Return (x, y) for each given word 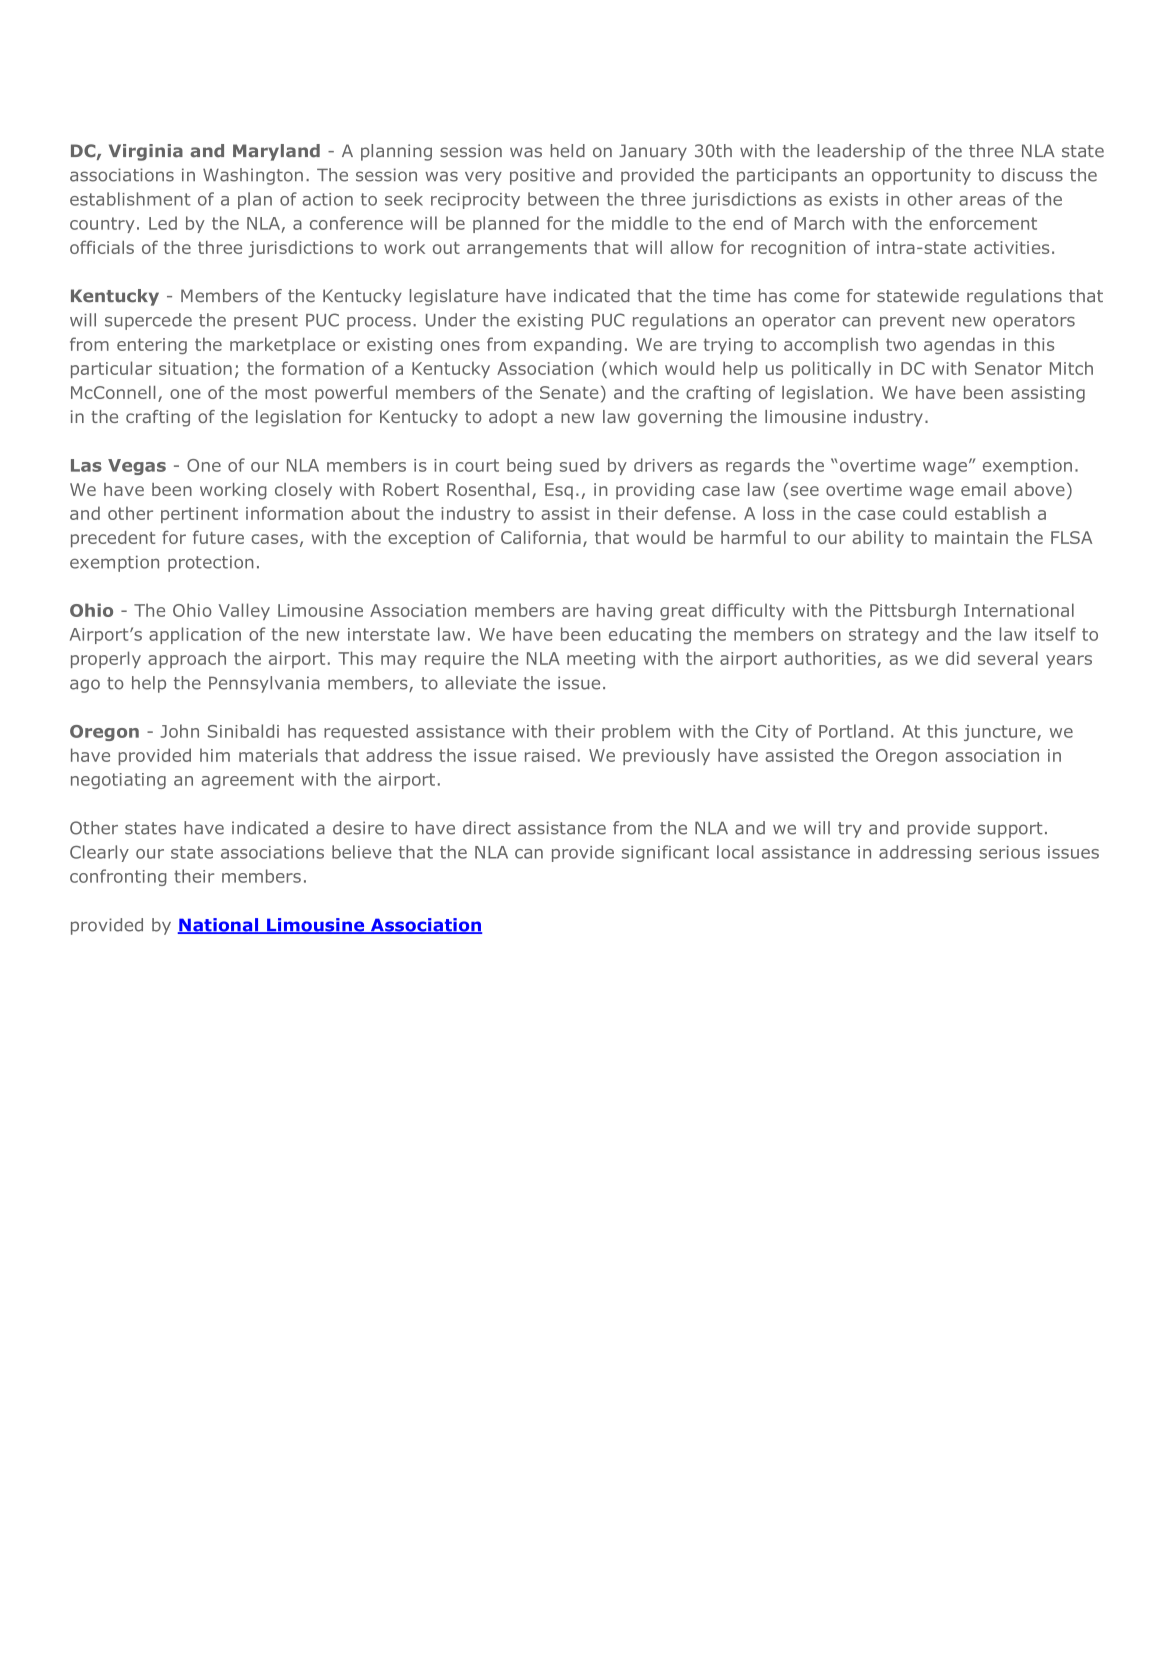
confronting (118, 877)
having (624, 611)
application (195, 635)
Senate (569, 392)
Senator (1008, 368)
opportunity (921, 176)
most (286, 393)
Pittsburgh (913, 611)
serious (1009, 852)
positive (542, 176)
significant (665, 853)
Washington (253, 176)
